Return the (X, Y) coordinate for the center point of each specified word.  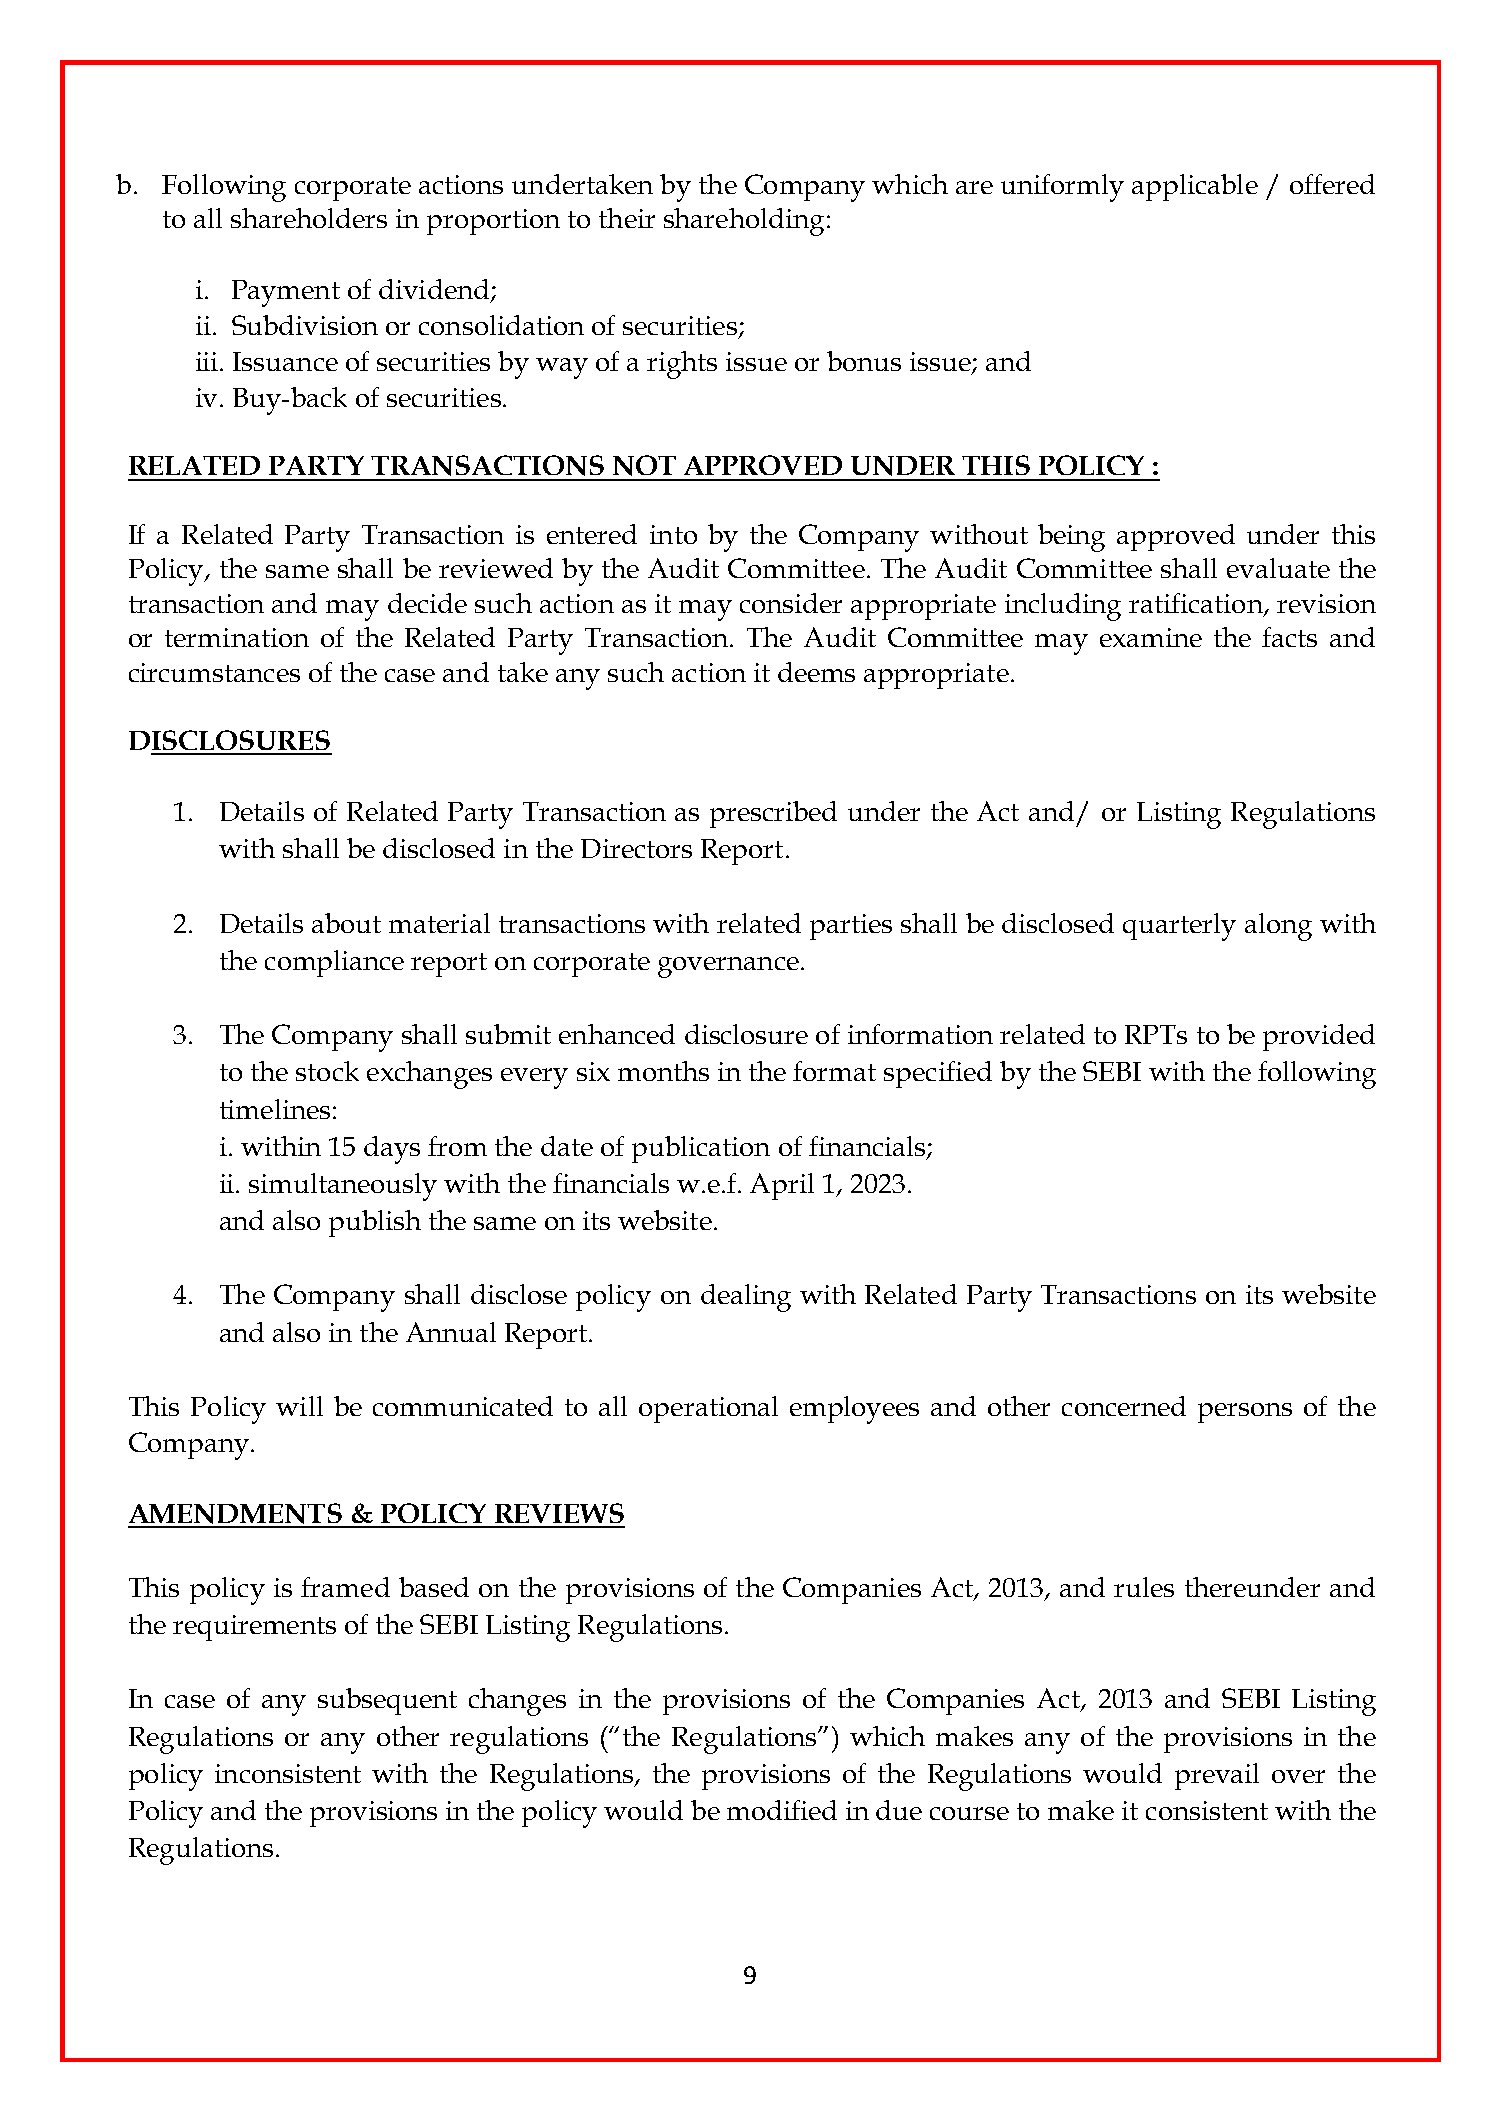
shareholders (309, 218)
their (627, 218)
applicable (1195, 187)
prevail (1217, 1776)
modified (782, 1810)
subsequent (387, 1701)
